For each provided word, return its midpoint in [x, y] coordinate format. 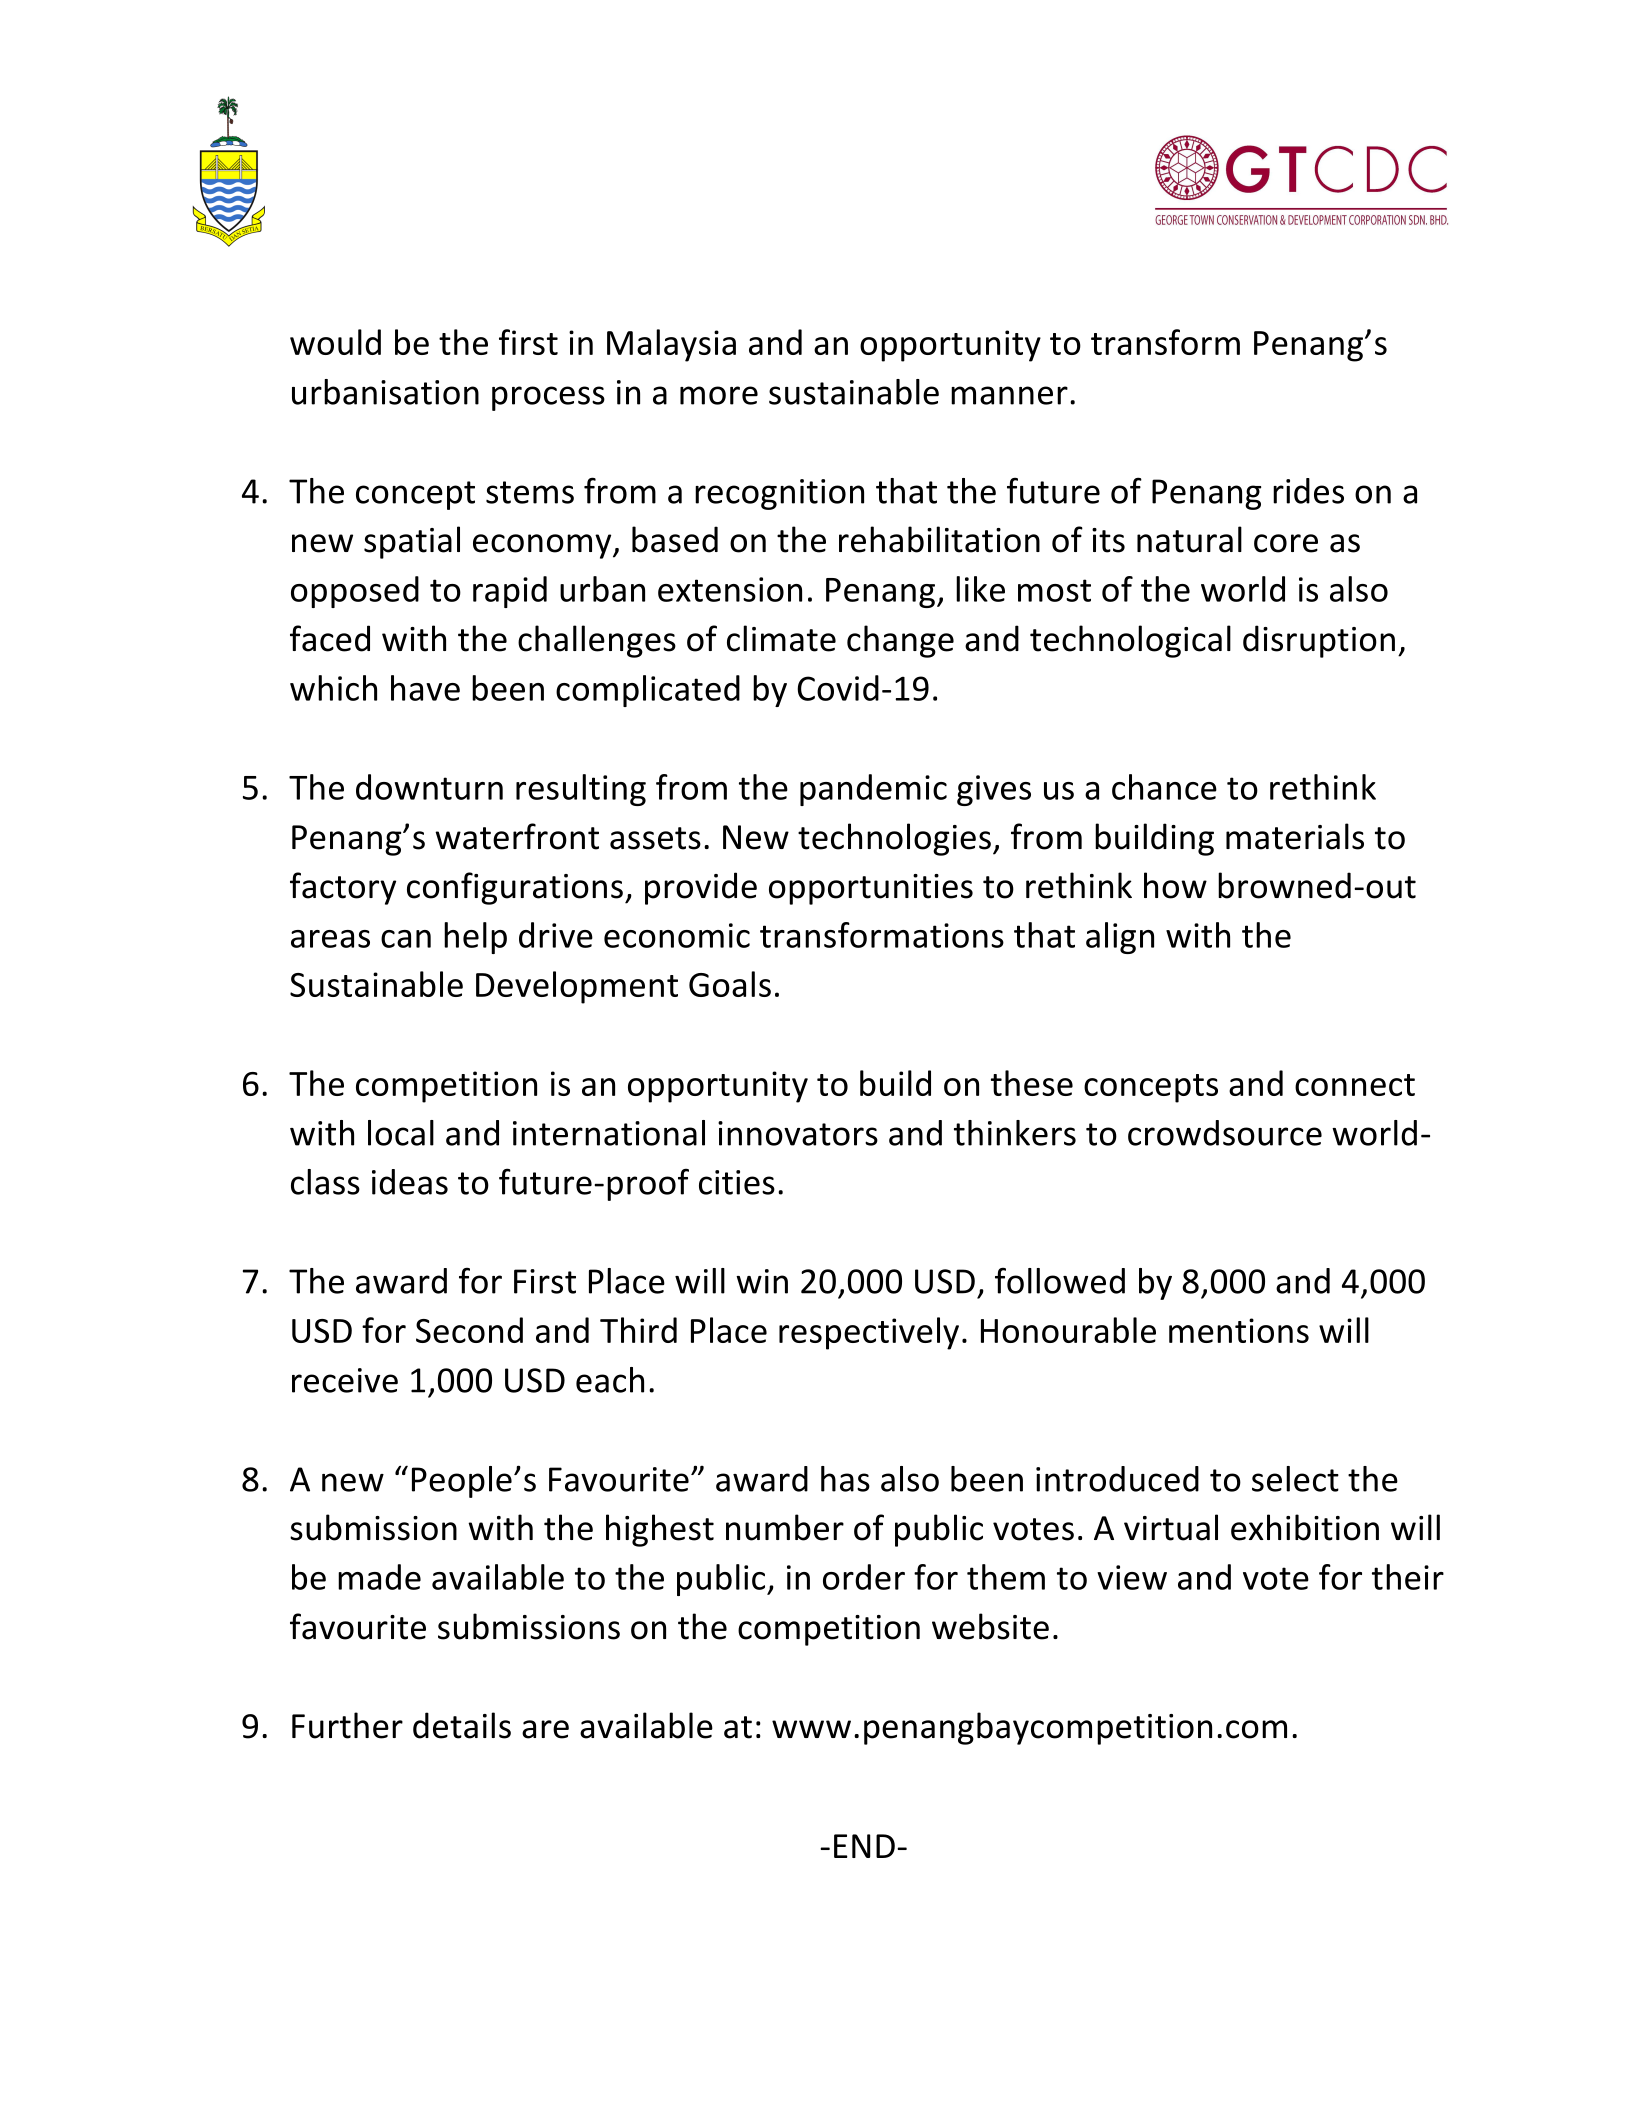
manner [1009, 395]
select [1295, 1479]
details [462, 1725]
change [900, 641]
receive [345, 1380]
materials [1295, 836]
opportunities [871, 889]
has [845, 1479]
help [475, 938]
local [401, 1133]
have [425, 688]
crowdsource [1225, 1133]
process [548, 398]
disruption [1319, 641]
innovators [798, 1133]
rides [1308, 491]
